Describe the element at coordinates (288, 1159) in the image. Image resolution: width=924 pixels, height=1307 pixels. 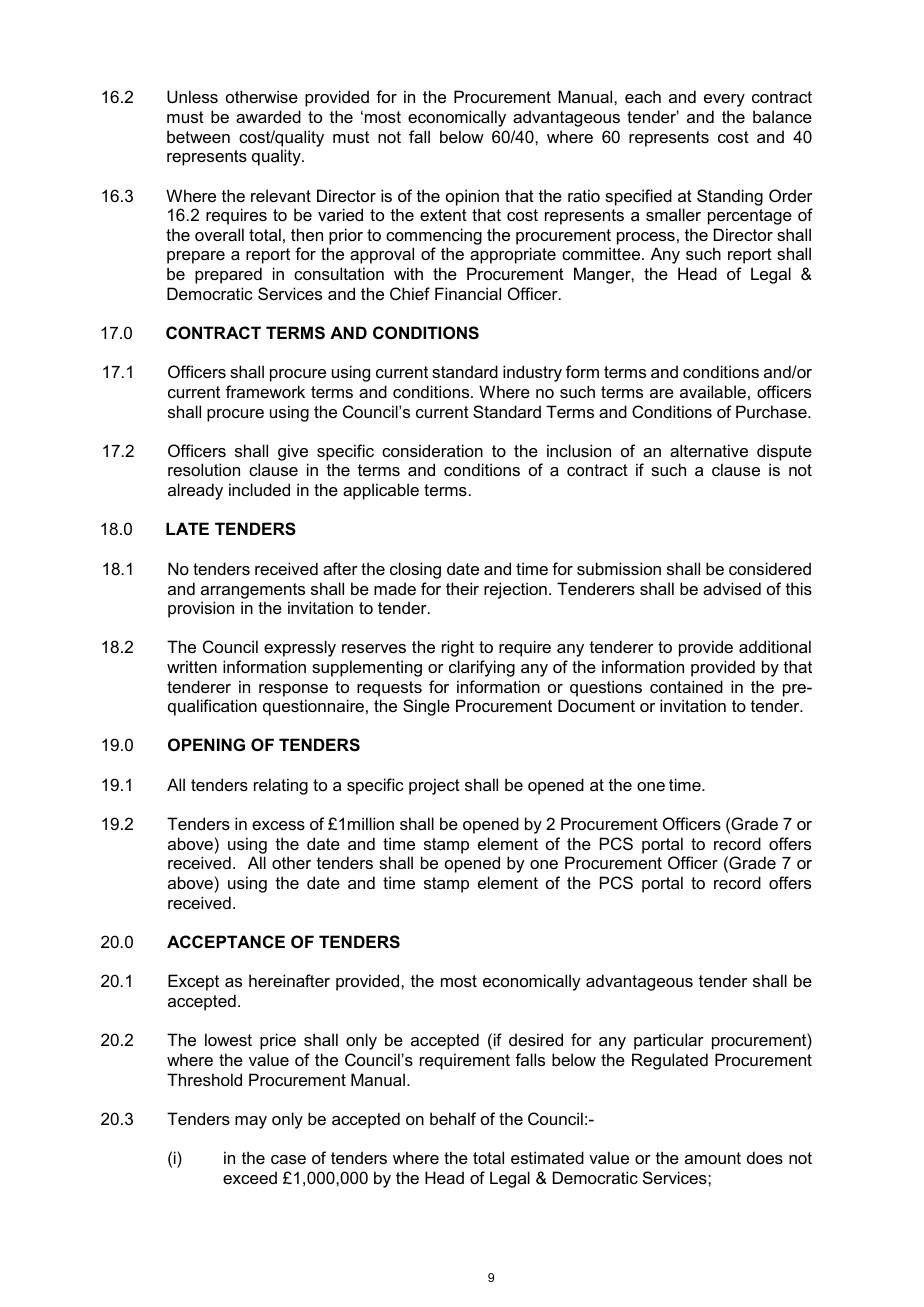
I see `case` at that location.
